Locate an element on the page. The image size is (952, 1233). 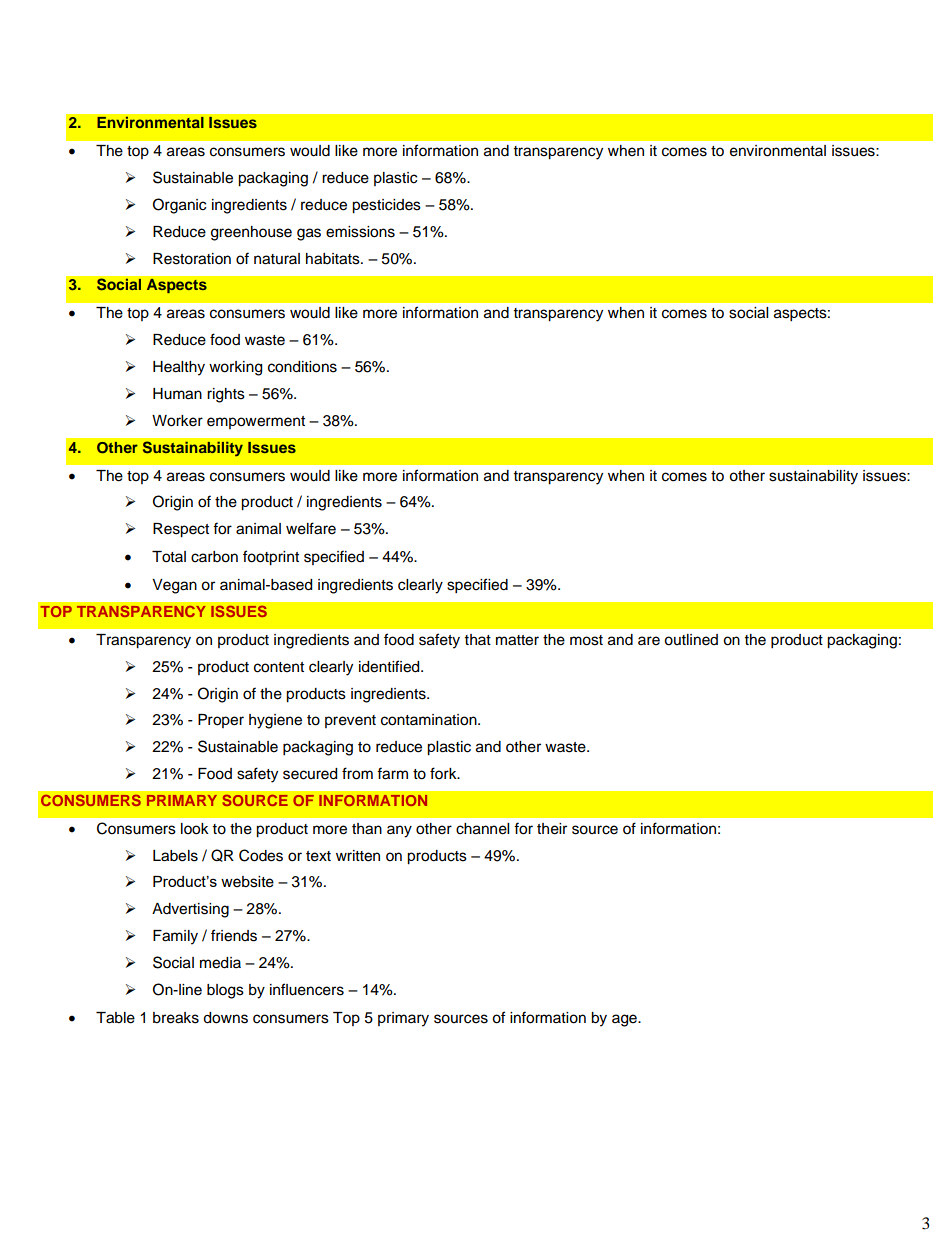
emissions is located at coordinates (360, 232).
